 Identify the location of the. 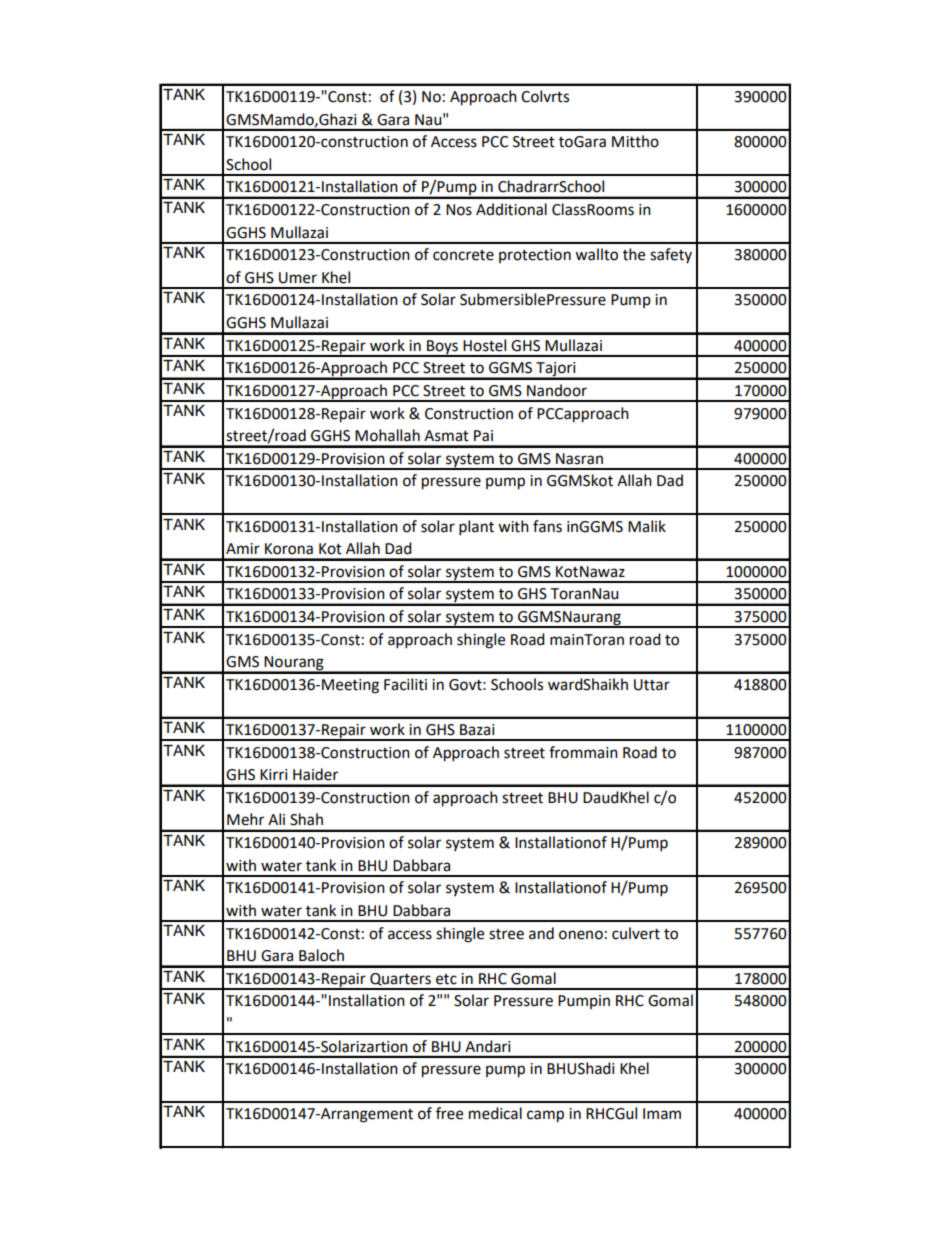
(634, 254).
